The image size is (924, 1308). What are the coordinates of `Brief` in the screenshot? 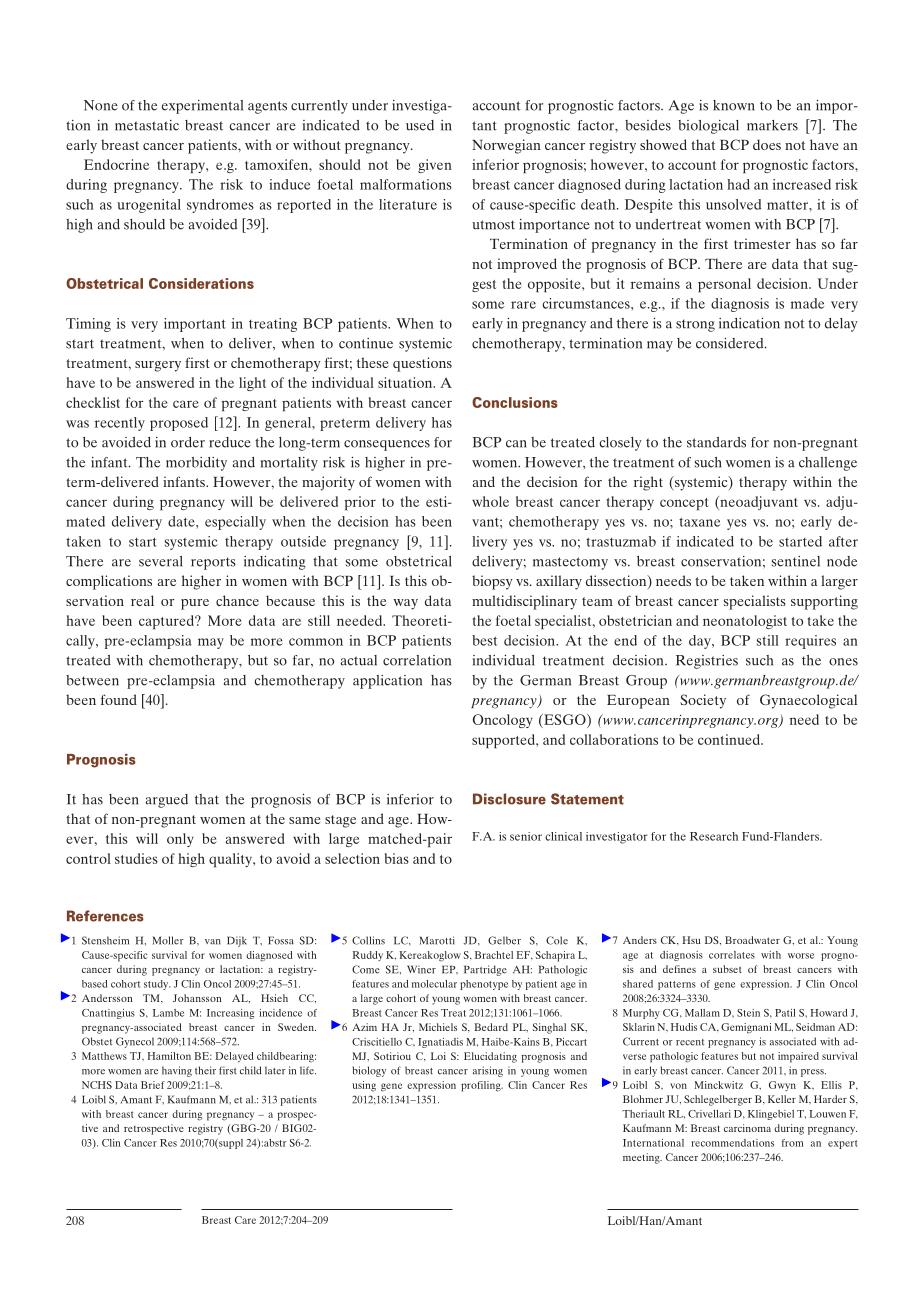 It's located at (153, 1085).
